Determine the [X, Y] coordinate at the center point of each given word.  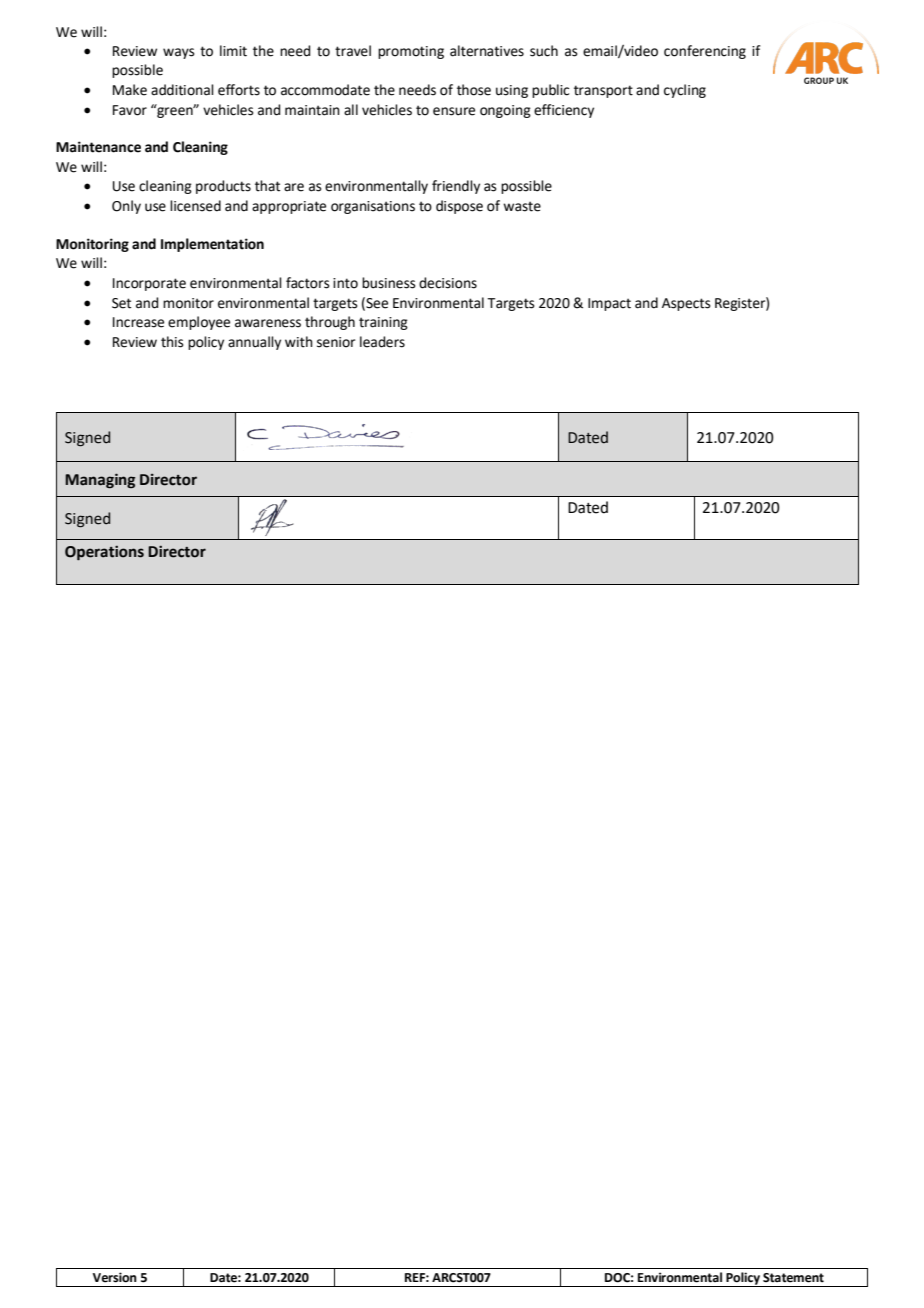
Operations [104, 553]
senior [336, 342]
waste [522, 206]
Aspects [686, 304]
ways [179, 53]
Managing [100, 481]
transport [603, 91]
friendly [456, 187]
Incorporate [149, 284]
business [389, 283]
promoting [411, 52]
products [223, 187]
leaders [382, 342]
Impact [609, 304]
